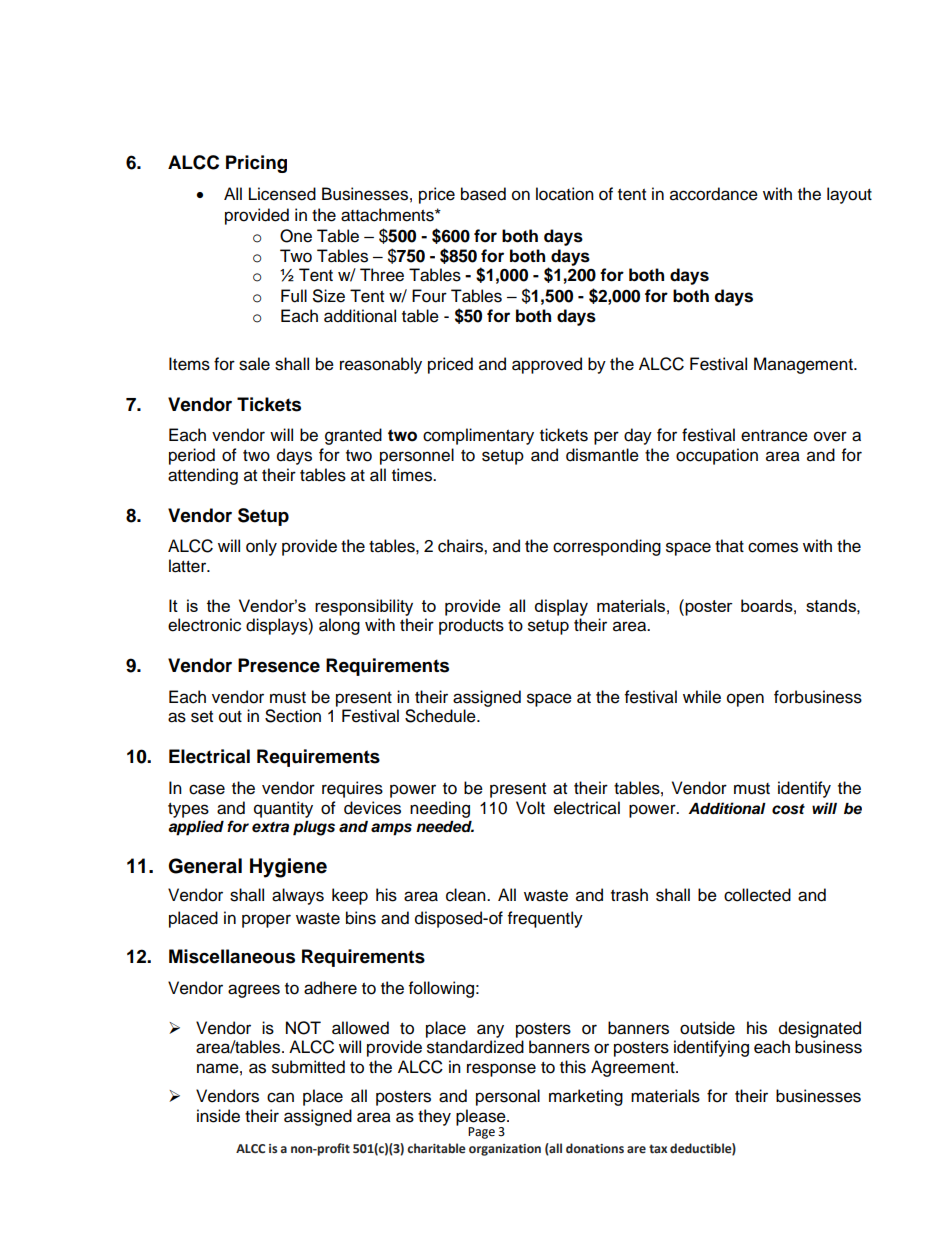 Image resolution: width=952 pixels, height=1233 pixels. Describe the element at coordinates (745, 700) in the document. I see `open` at that location.
